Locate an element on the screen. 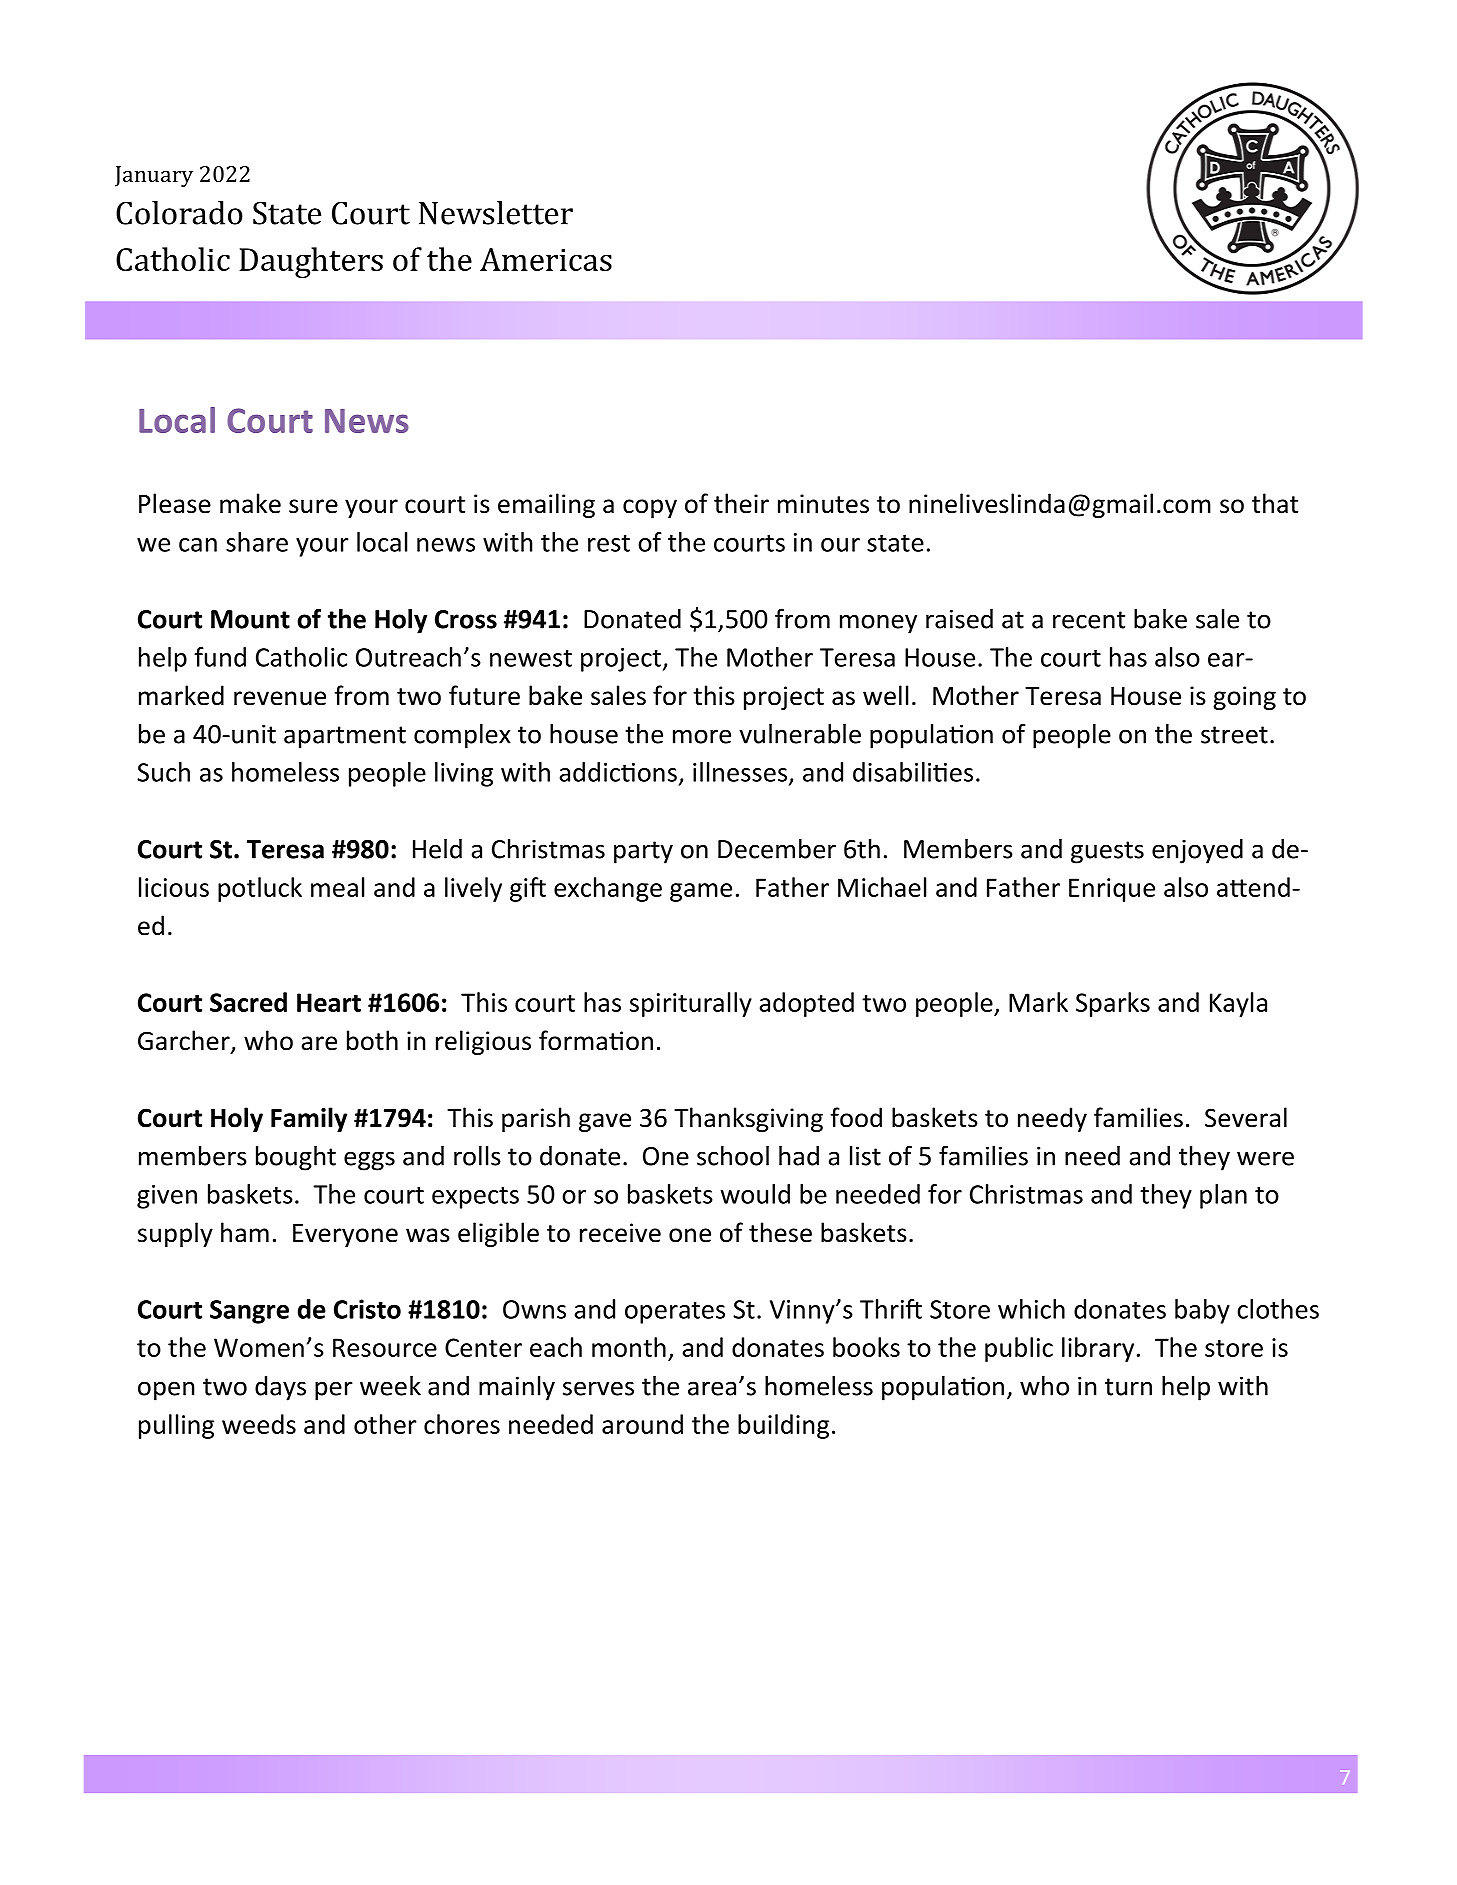  Americas is located at coordinates (546, 259).
